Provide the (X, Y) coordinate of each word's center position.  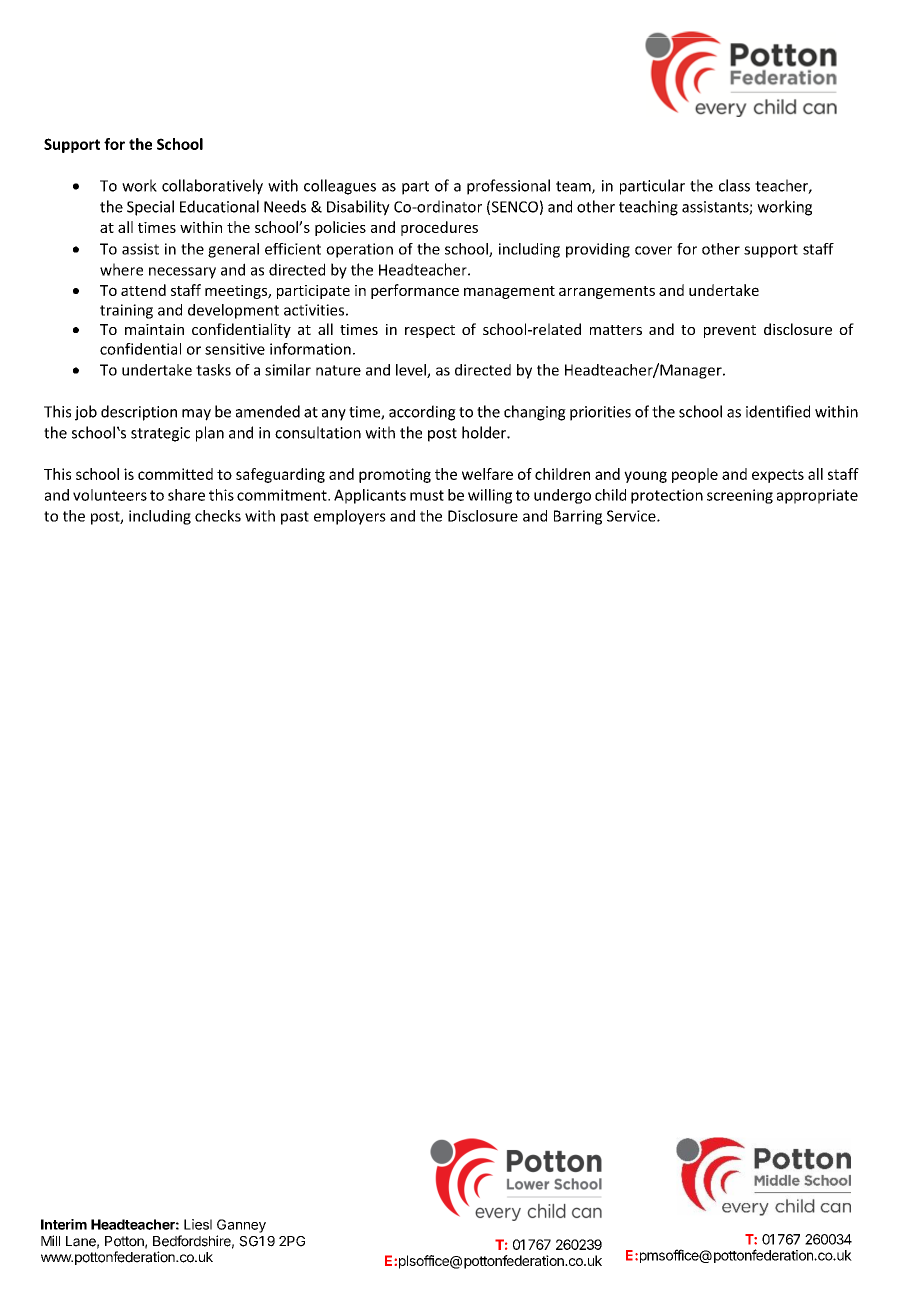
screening (740, 496)
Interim (64, 1224)
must (427, 495)
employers (350, 517)
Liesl (198, 1224)
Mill (50, 1240)
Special (150, 208)
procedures (439, 228)
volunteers (110, 495)
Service (632, 516)
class (734, 185)
